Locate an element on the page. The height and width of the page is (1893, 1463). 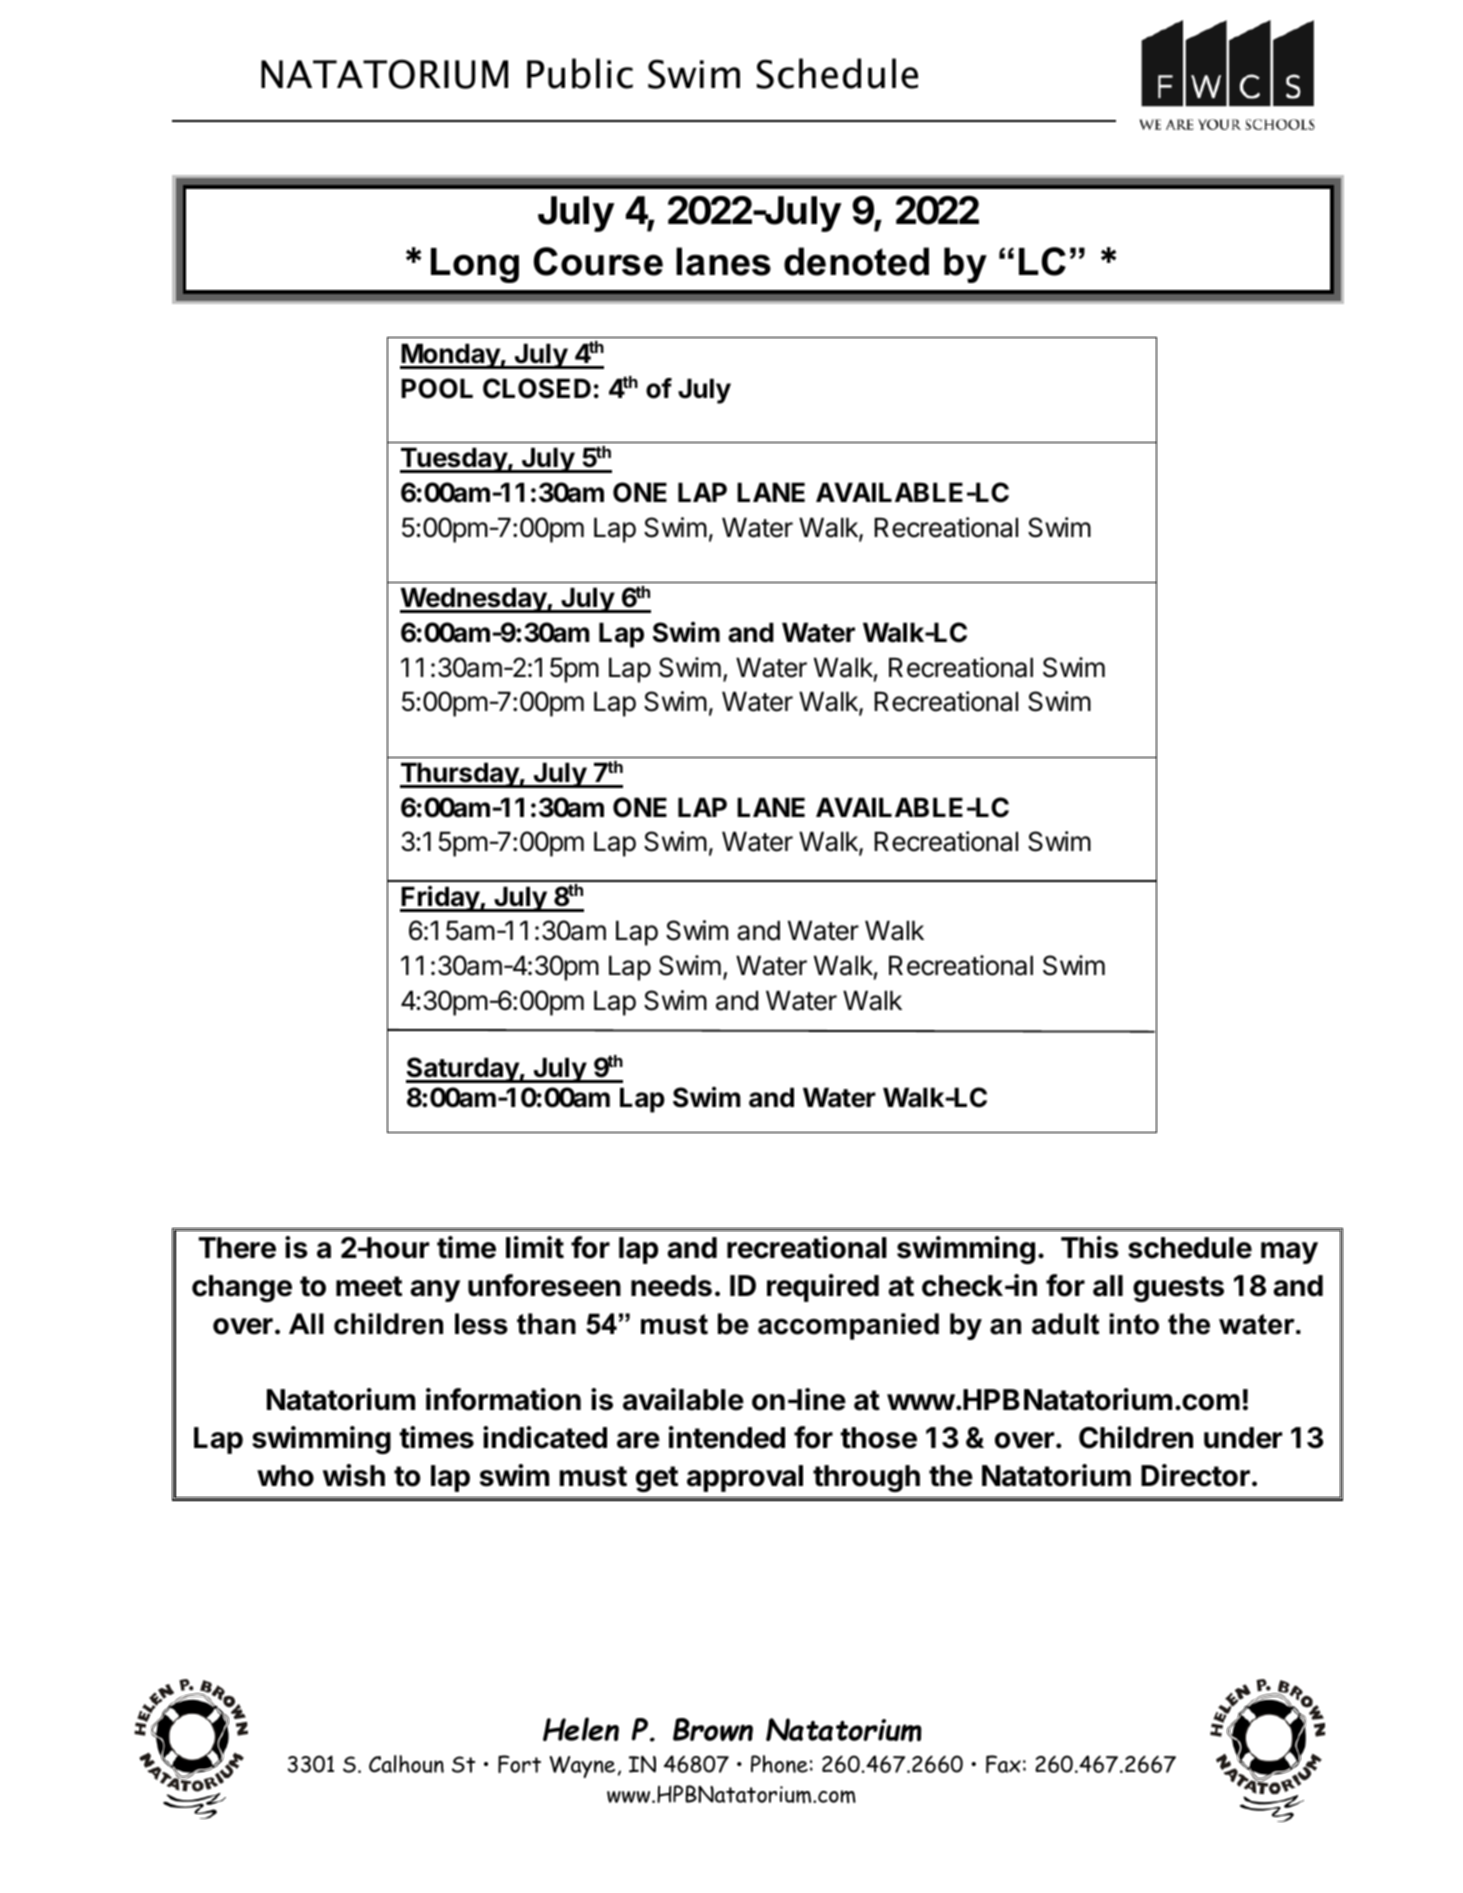
Public is located at coordinates (580, 73).
